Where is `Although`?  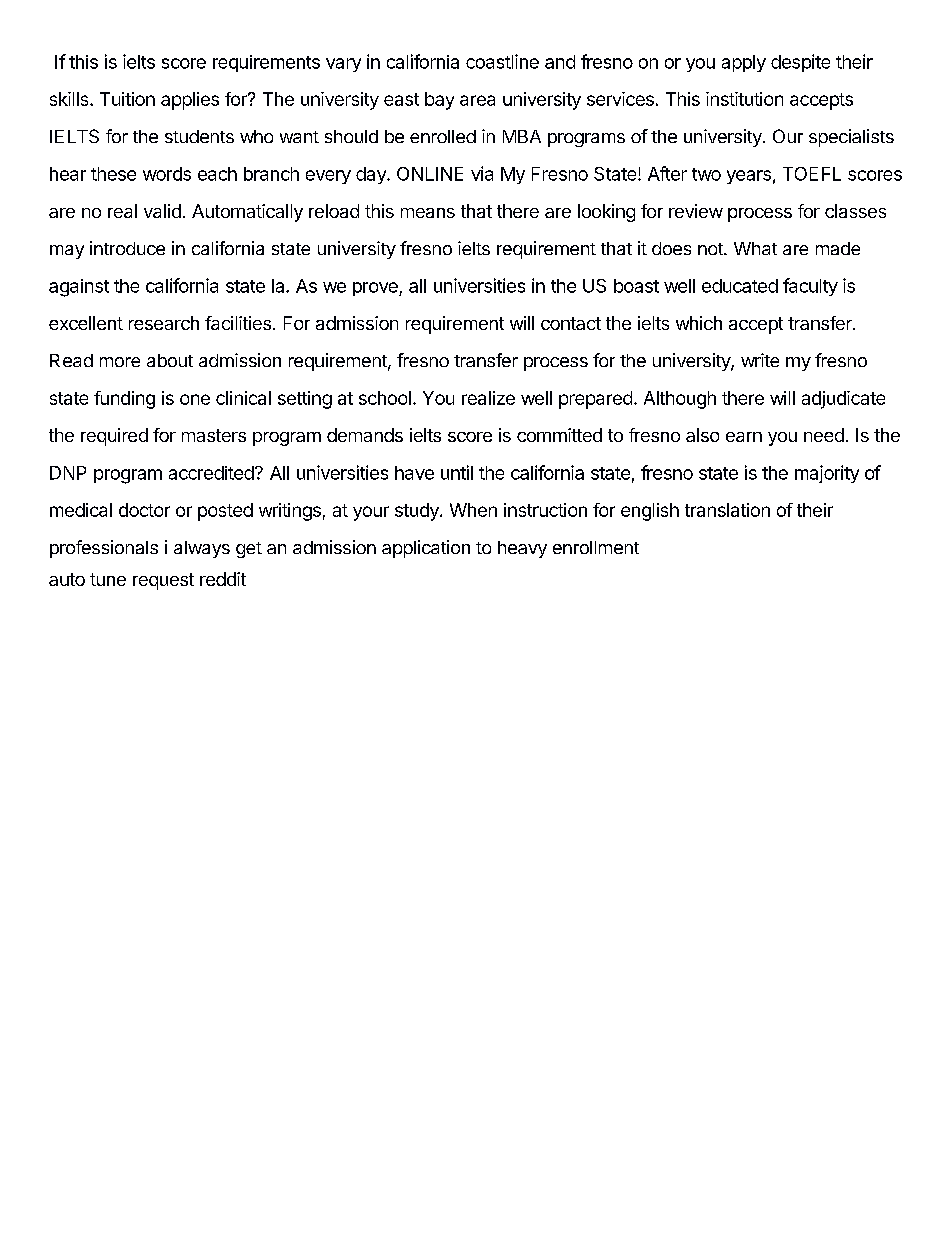 Although is located at coordinates (680, 400).
